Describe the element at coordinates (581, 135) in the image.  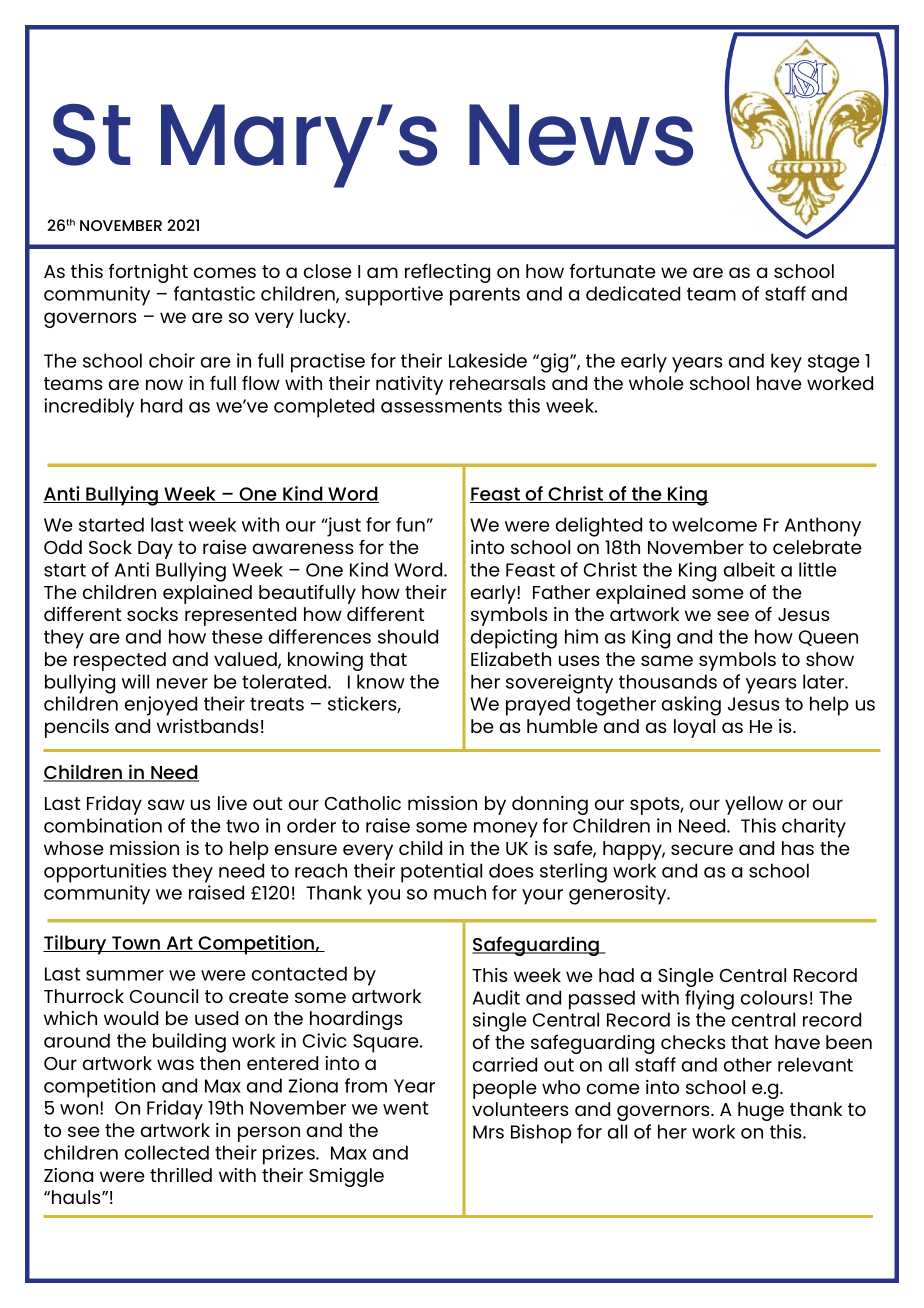
I see `News` at that location.
